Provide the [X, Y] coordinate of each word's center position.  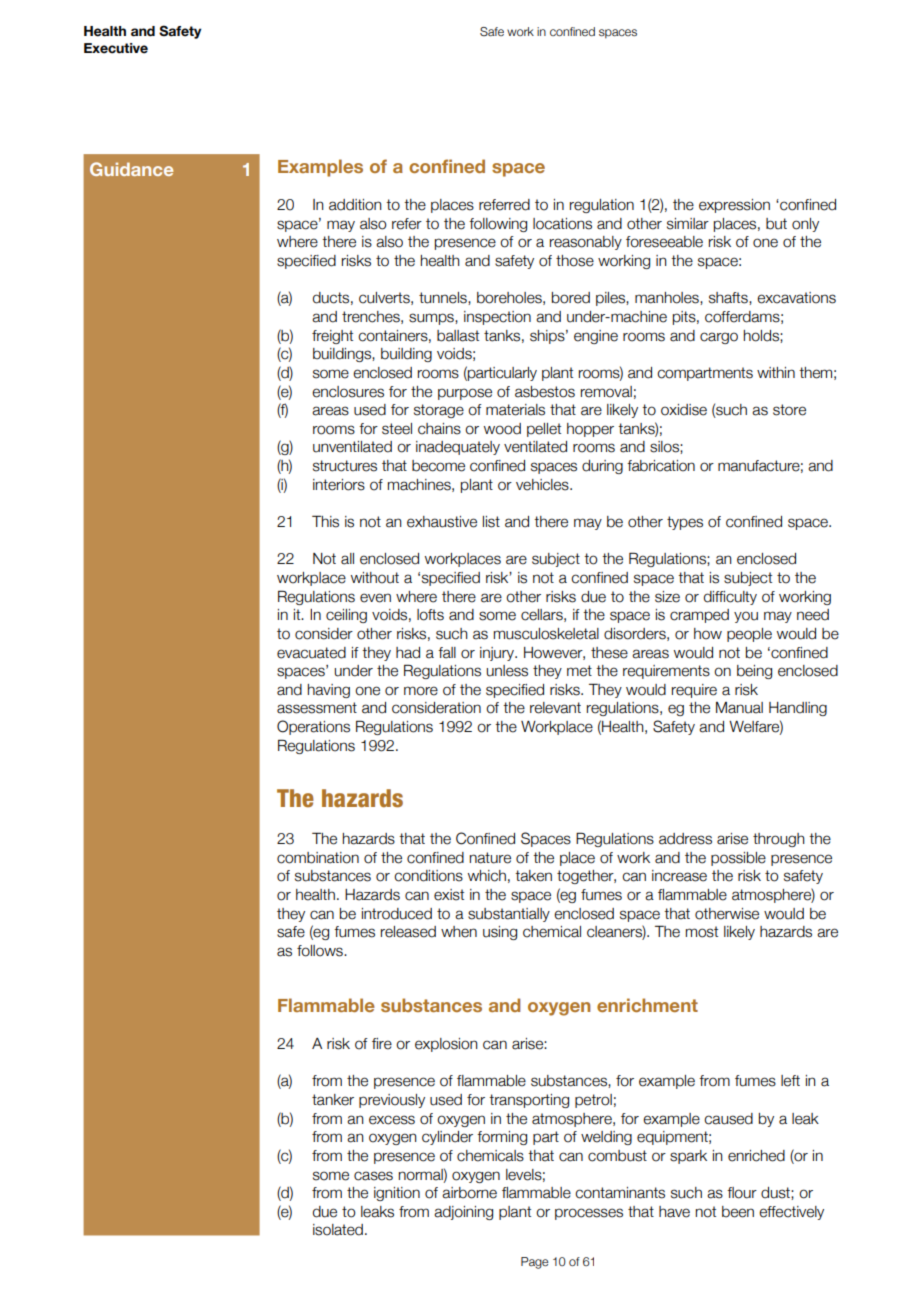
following [498, 225]
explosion [446, 1045]
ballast [458, 336]
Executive [116, 48]
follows [321, 951]
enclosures [348, 392]
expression [734, 206]
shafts [729, 298]
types [685, 523]
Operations [313, 727]
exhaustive [442, 522]
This [325, 521]
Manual [739, 708]
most [702, 932]
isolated [338, 1230]
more [421, 691]
